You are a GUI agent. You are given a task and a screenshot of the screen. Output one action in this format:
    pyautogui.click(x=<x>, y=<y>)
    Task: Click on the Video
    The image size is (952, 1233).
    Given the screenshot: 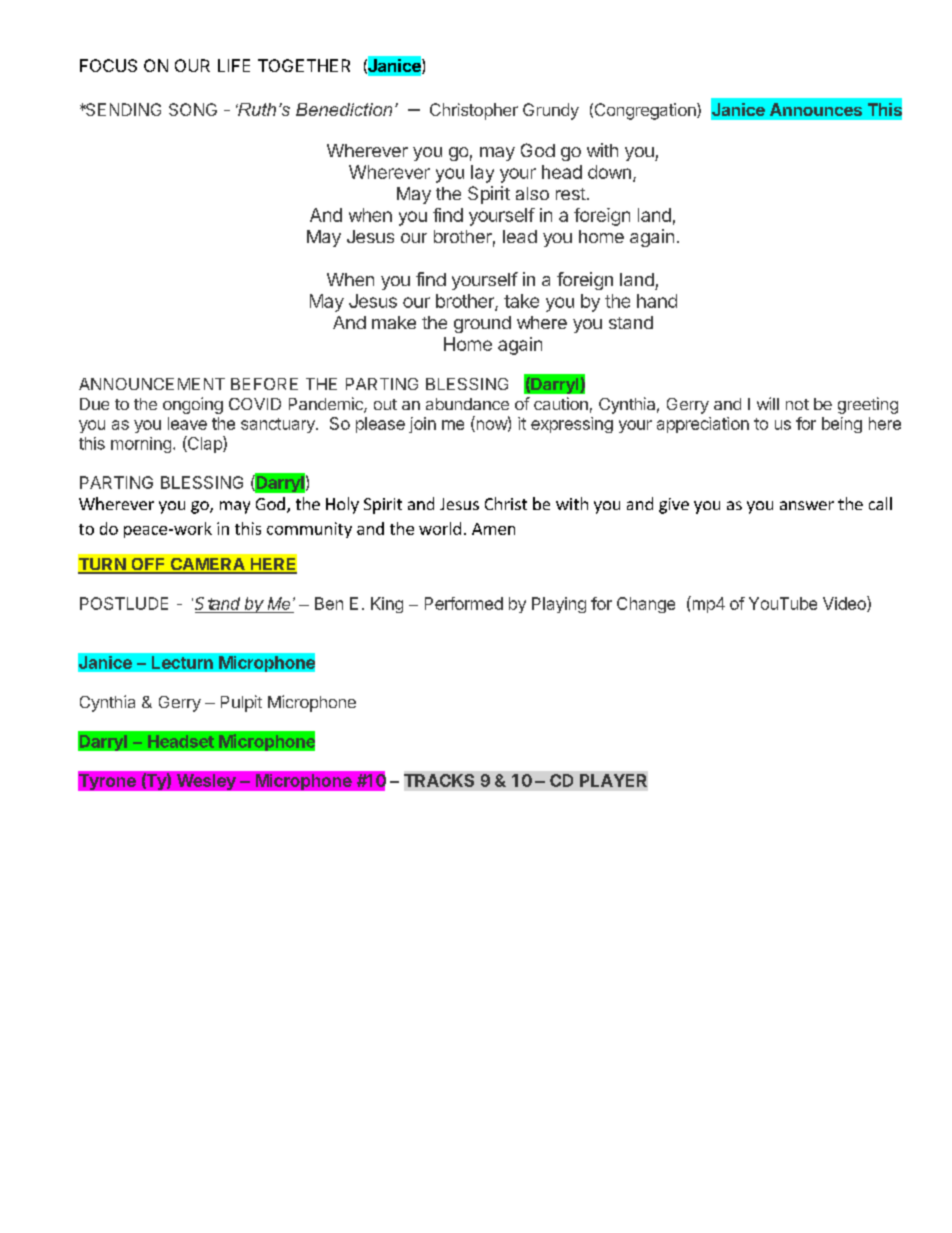 What is the action you would take?
    pyautogui.click(x=845, y=604)
